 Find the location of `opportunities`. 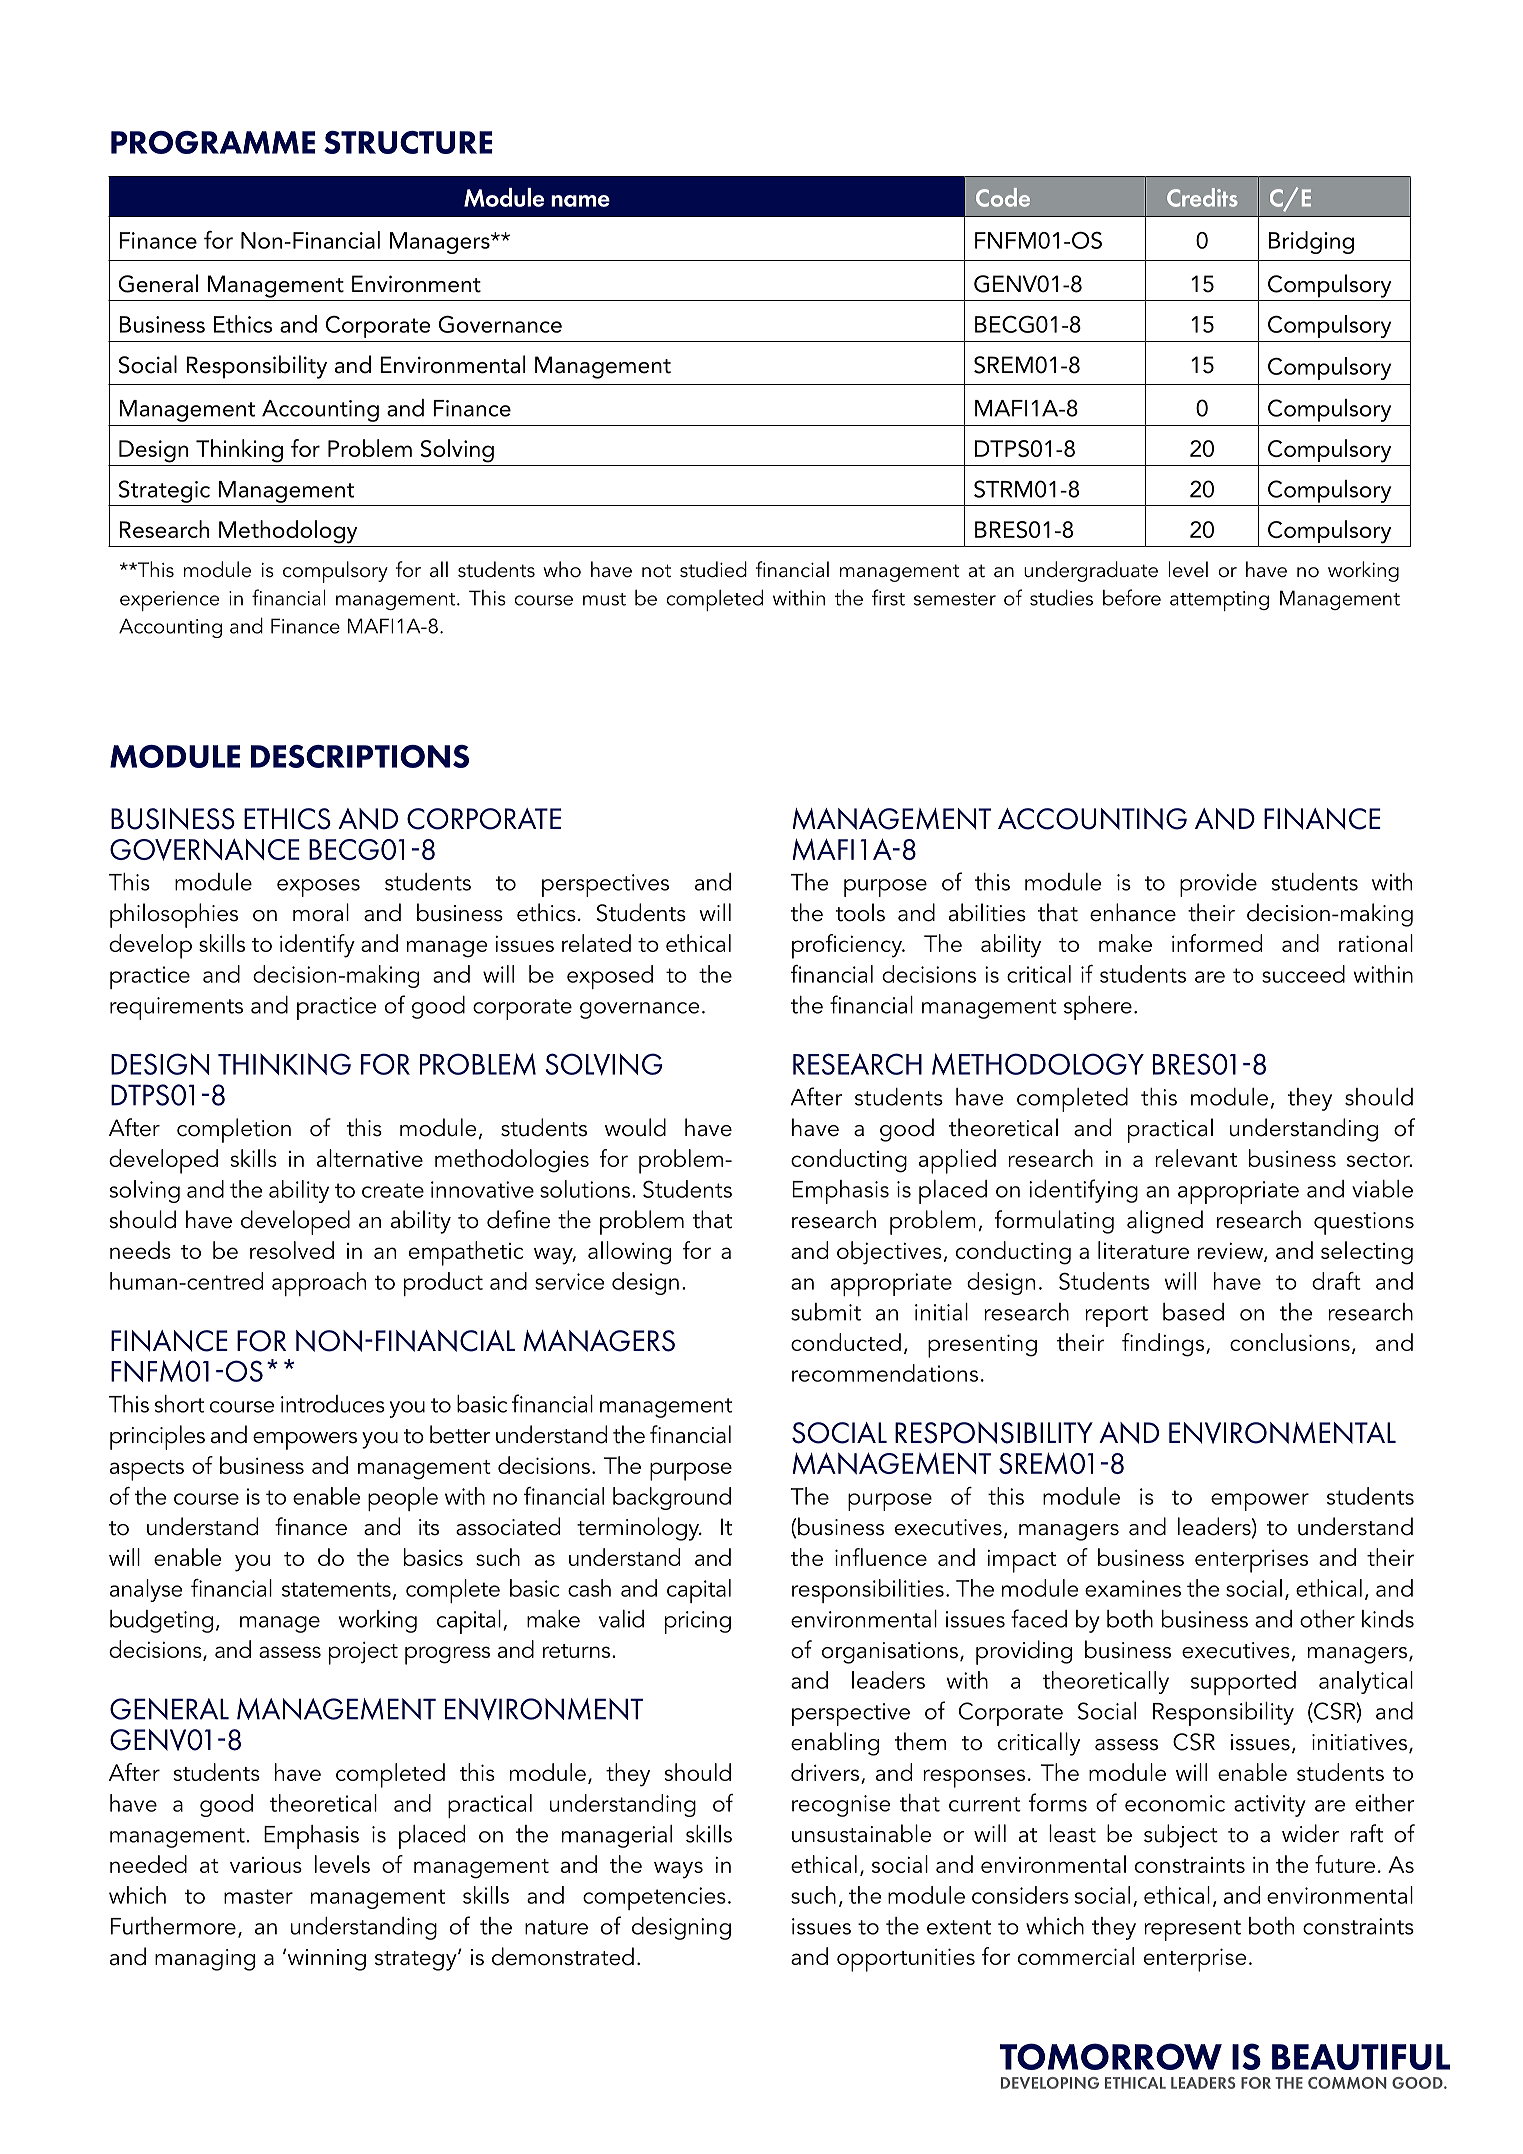

opportunities is located at coordinates (906, 1960).
